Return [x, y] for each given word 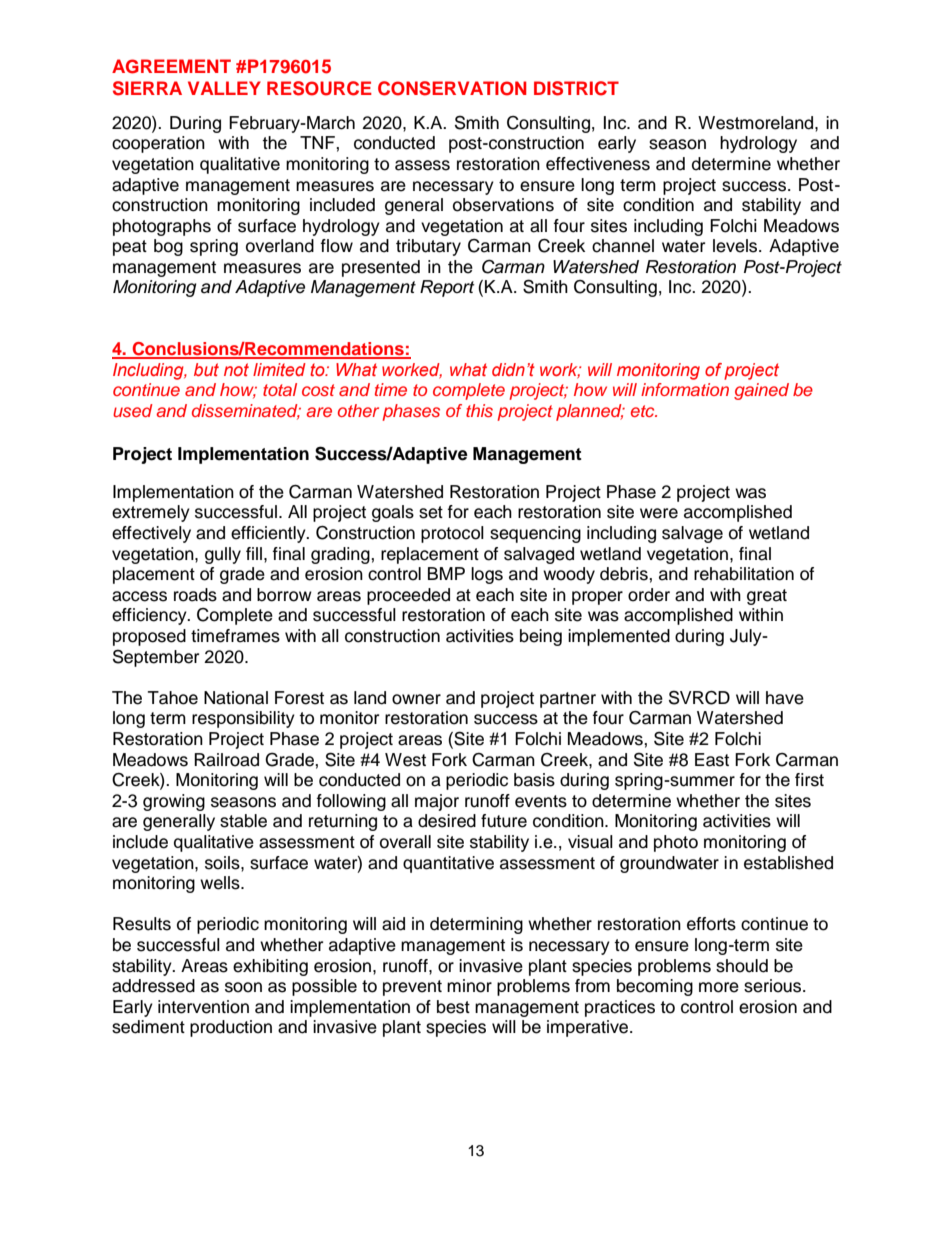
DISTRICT [576, 88]
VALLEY [224, 88]
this [479, 410]
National [236, 698]
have [785, 698]
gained [761, 391]
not [236, 369]
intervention [203, 1007]
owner [416, 699]
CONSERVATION [452, 88]
